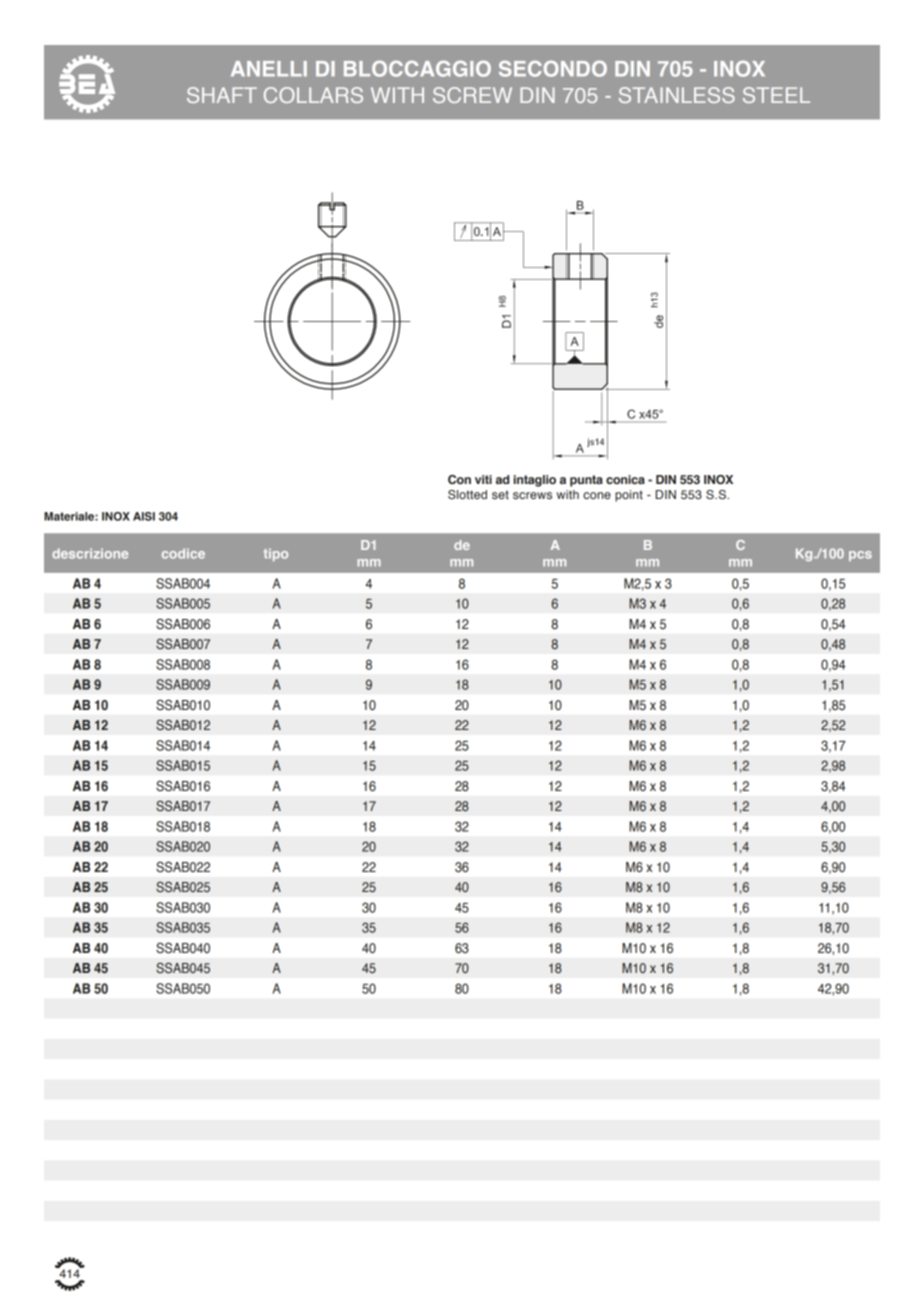  Describe the element at coordinates (677, 95) in the document. I see `STAINLESS` at that location.
